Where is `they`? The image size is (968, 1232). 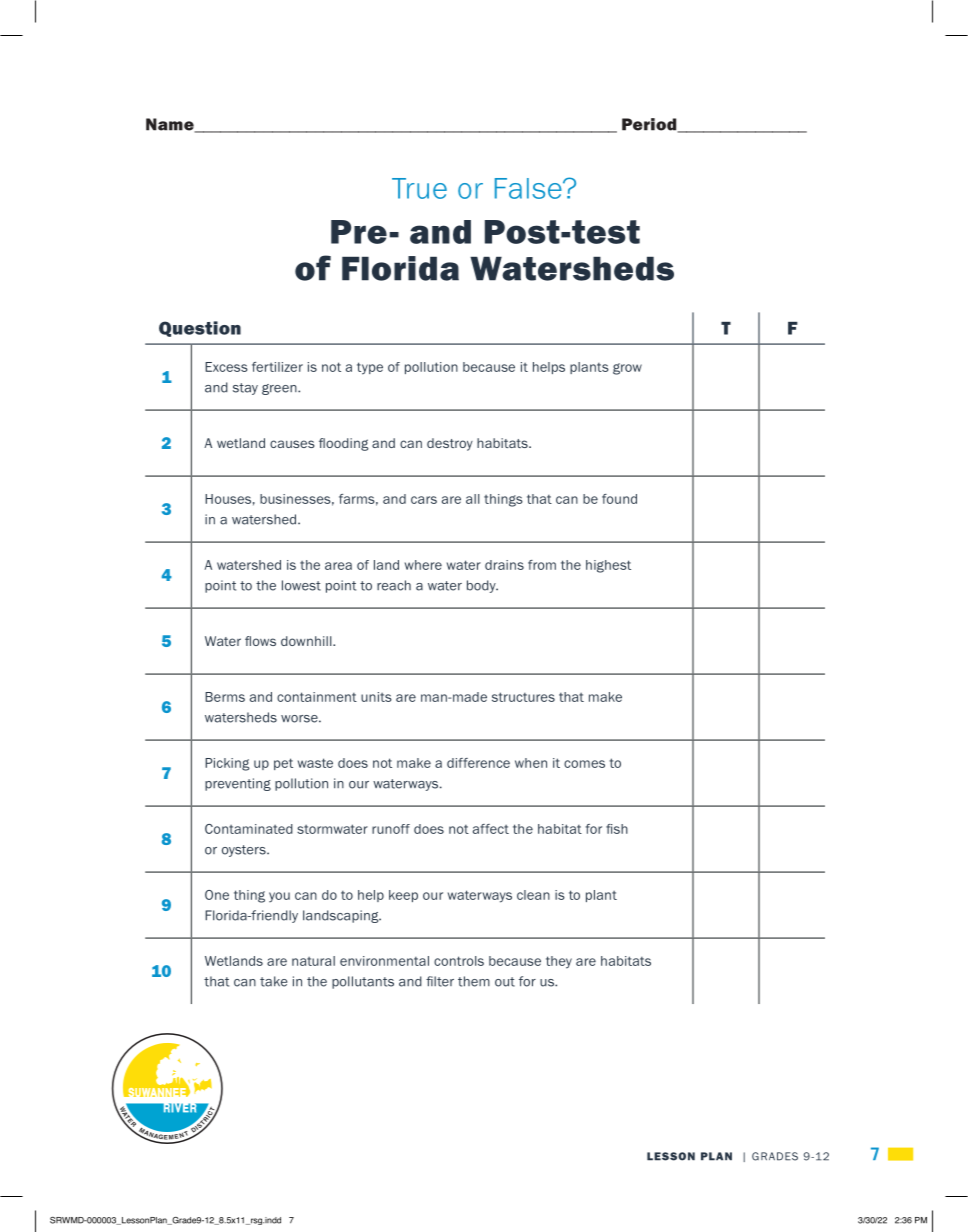
they is located at coordinates (559, 962).
